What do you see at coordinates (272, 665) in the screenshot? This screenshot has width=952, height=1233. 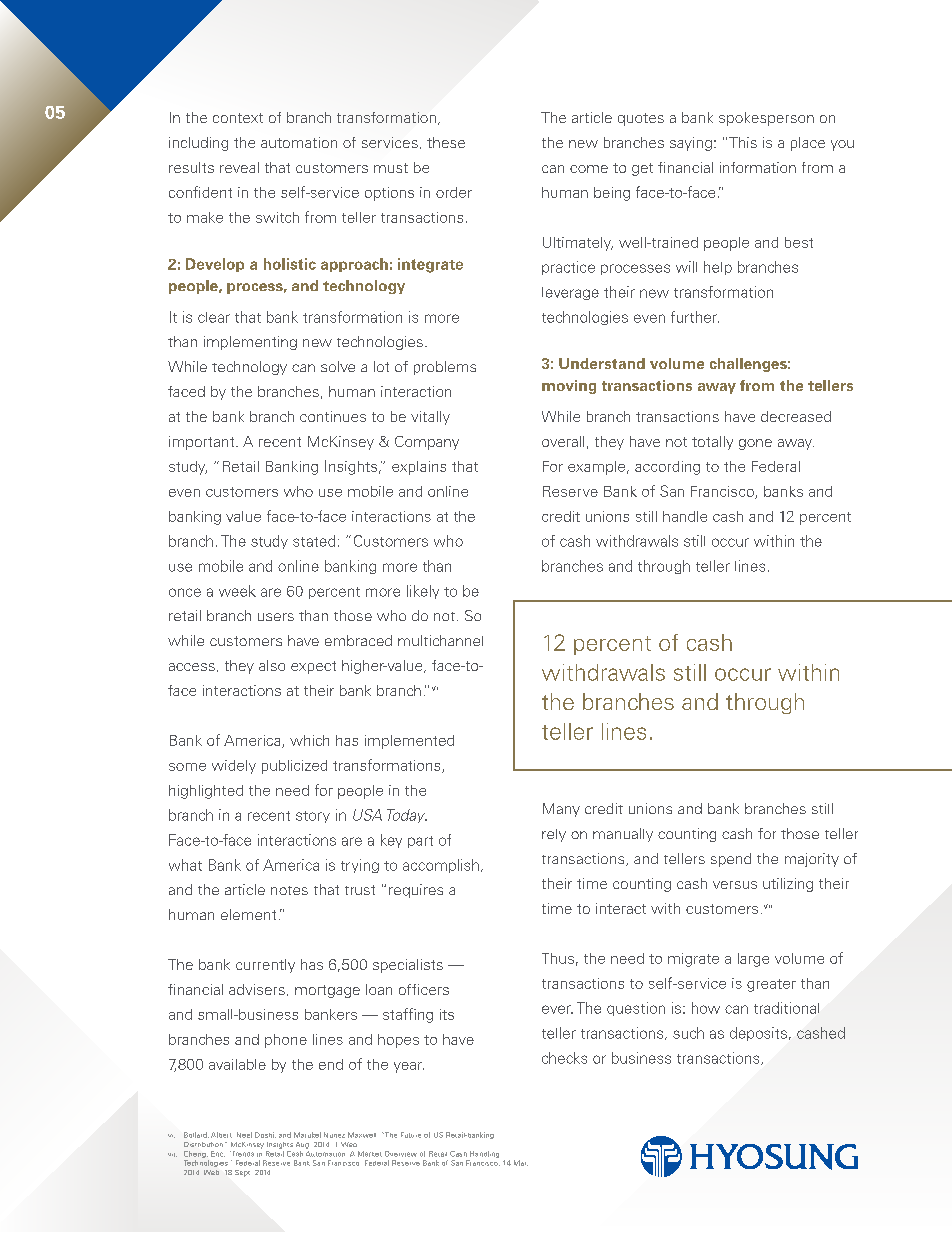 I see `also` at bounding box center [272, 665].
